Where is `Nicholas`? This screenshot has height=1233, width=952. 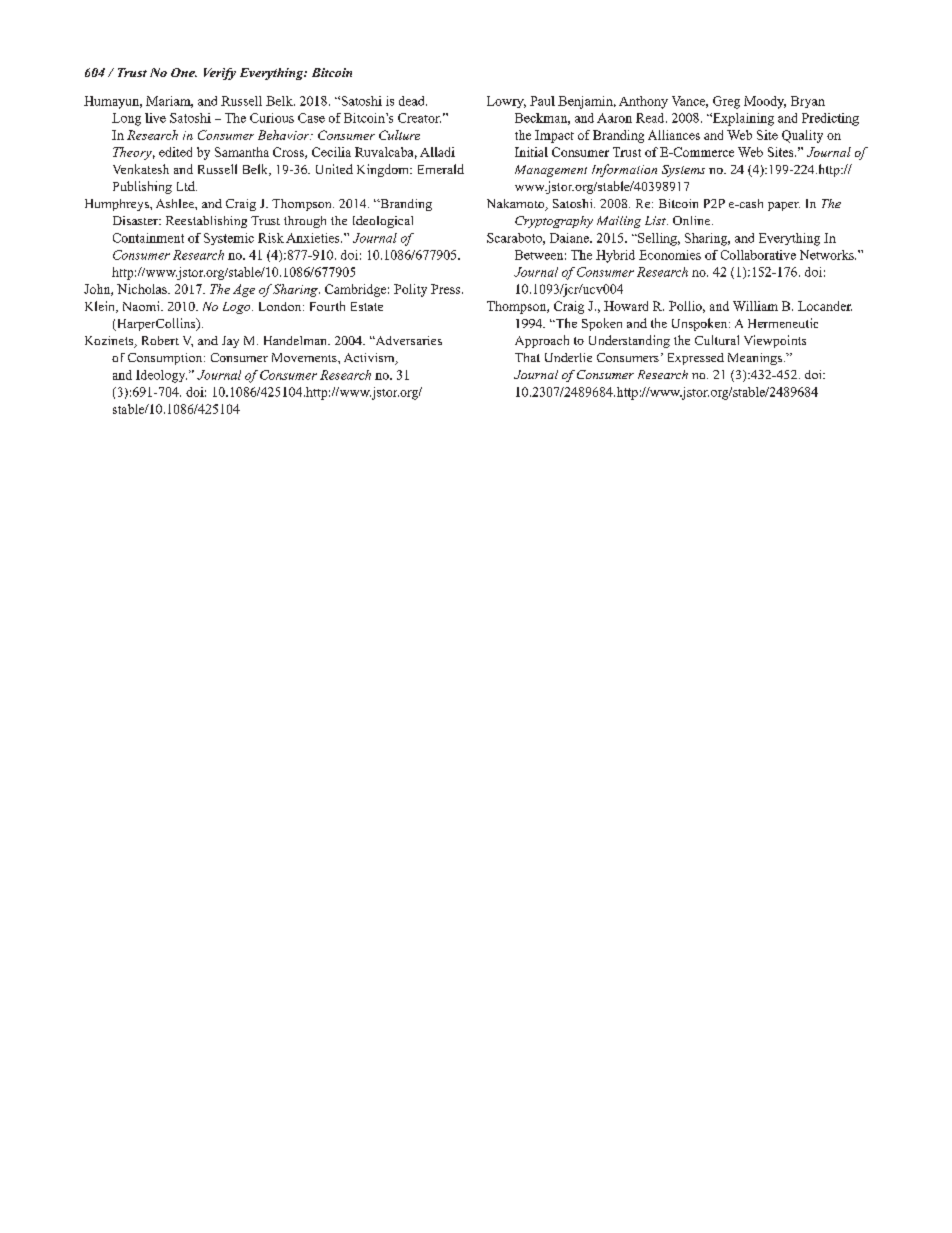 Nicholas is located at coordinates (143, 289).
